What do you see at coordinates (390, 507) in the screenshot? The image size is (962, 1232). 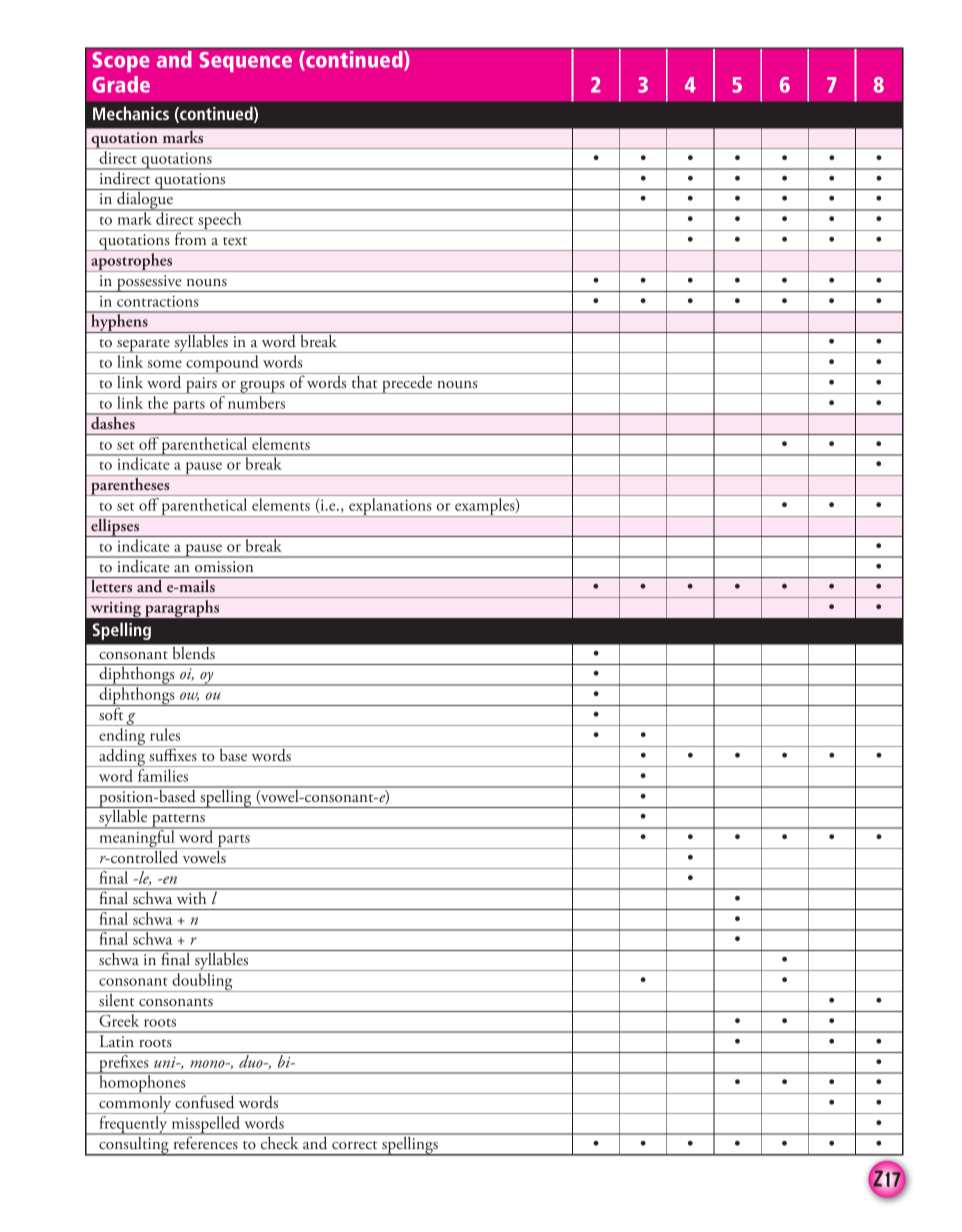 I see `explanations` at bounding box center [390, 507].
